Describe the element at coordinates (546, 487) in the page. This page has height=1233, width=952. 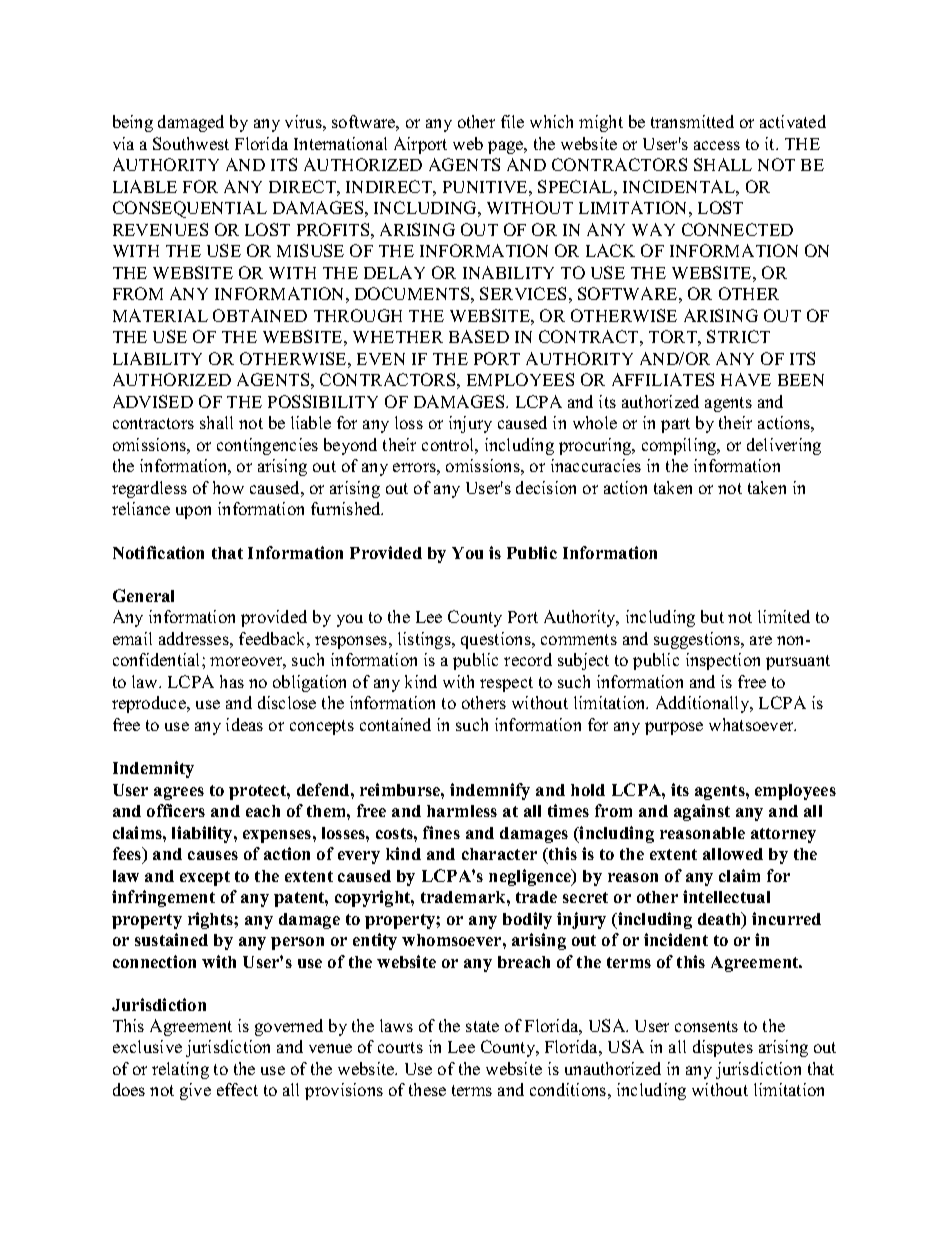
I see `decision` at that location.
